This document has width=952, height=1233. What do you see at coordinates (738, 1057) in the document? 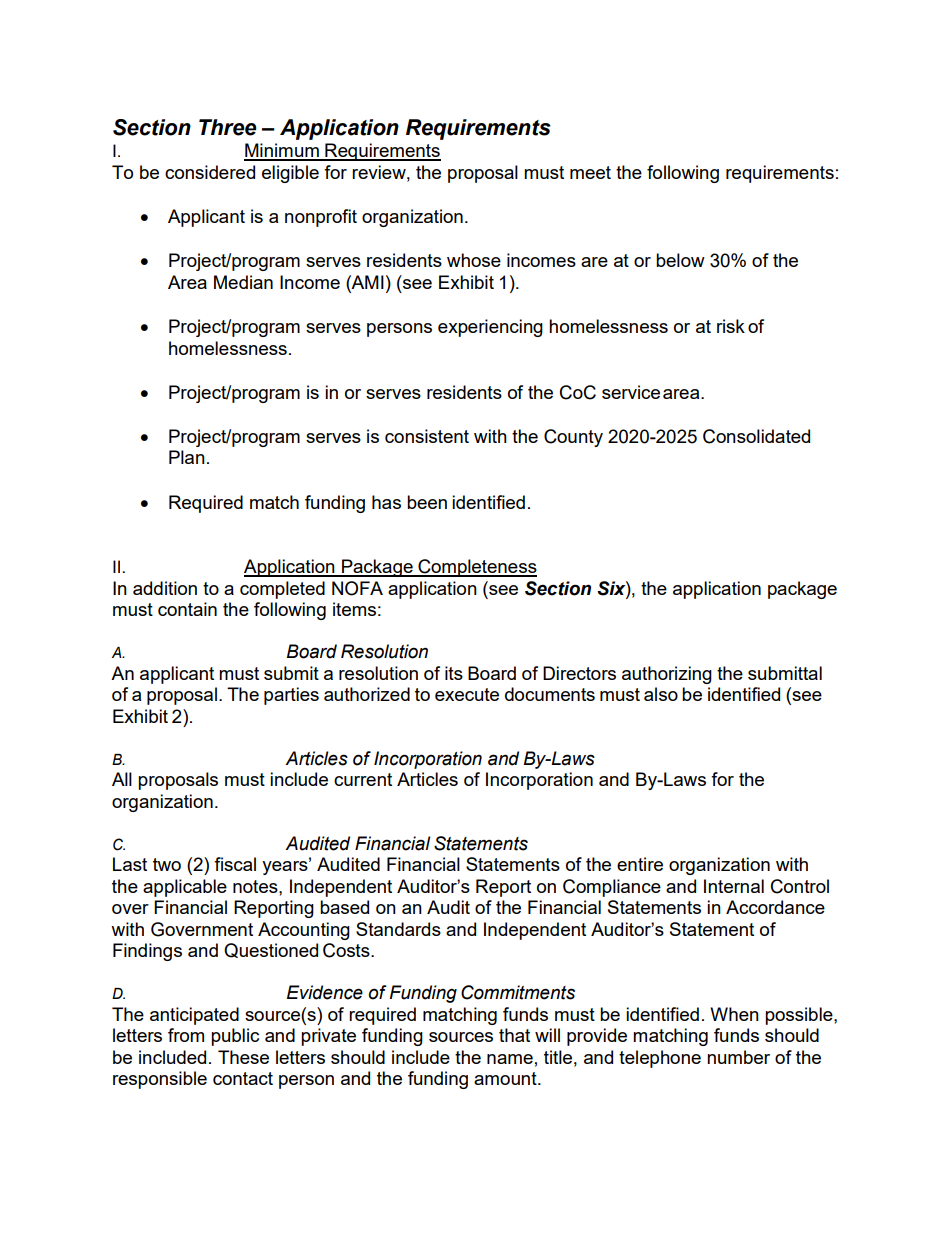
I see `number` at bounding box center [738, 1057].
